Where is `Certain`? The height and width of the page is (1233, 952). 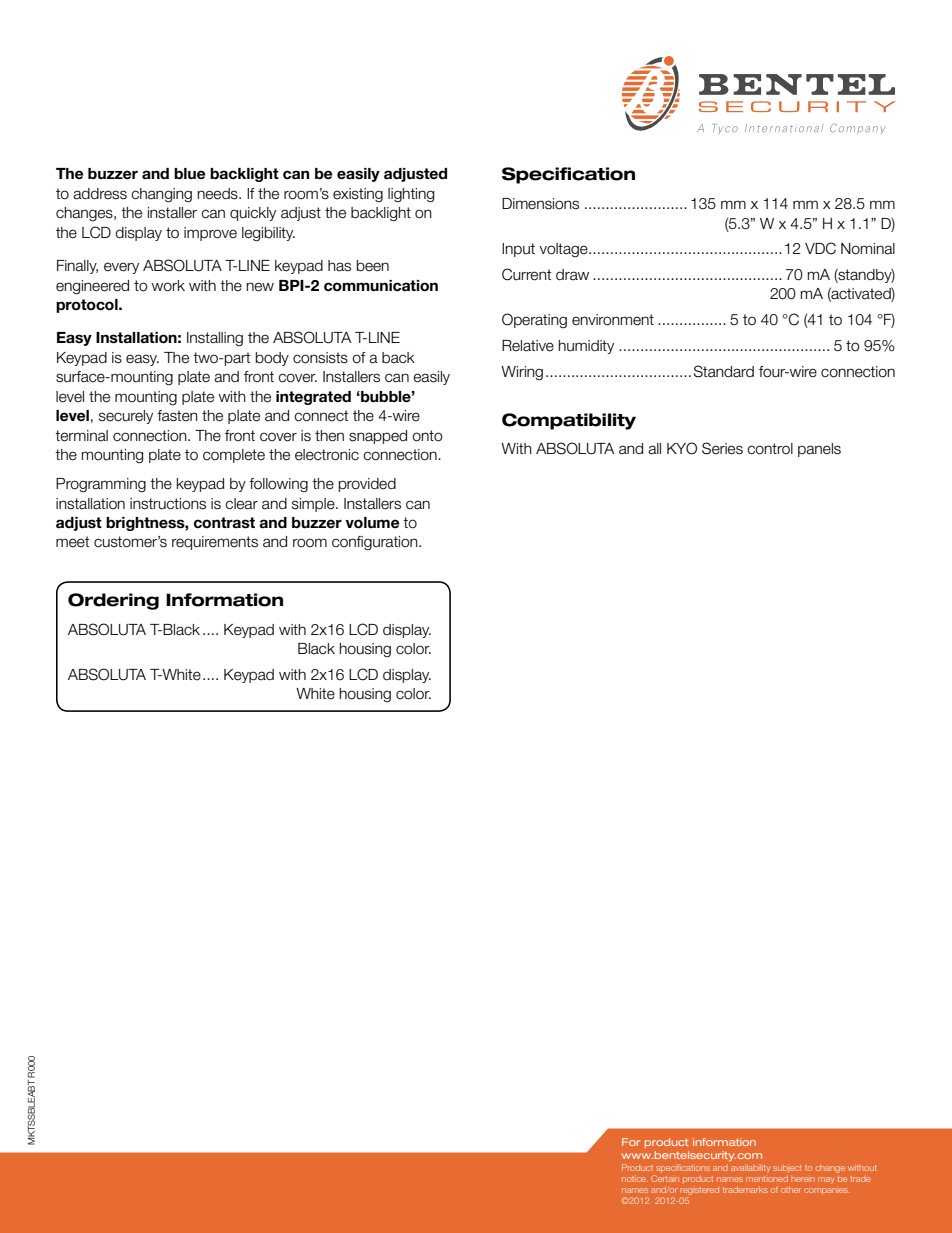
Certain is located at coordinates (665, 1178).
